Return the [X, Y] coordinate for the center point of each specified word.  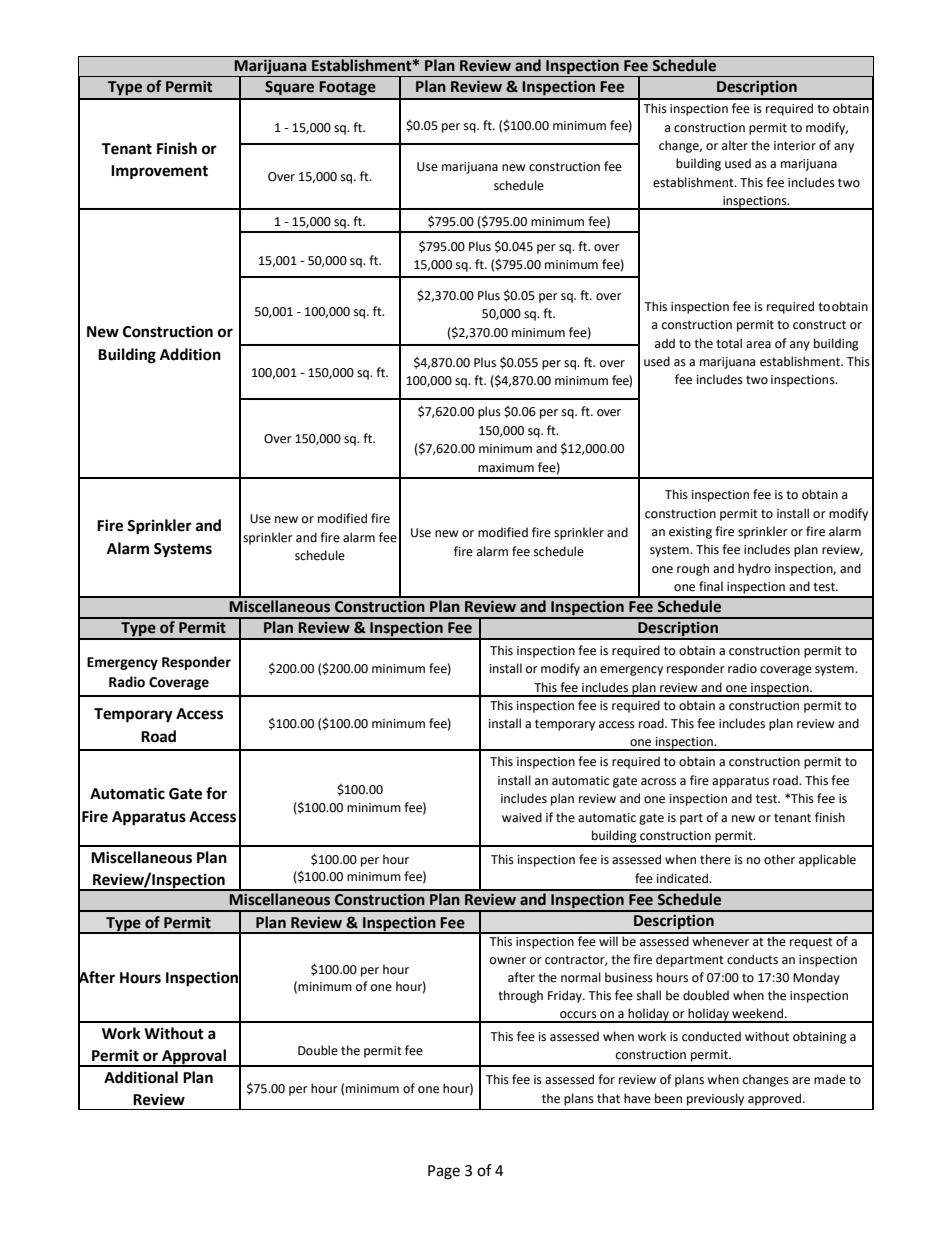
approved [776, 1099]
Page [444, 1172]
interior [795, 146]
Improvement [159, 172]
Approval [194, 1057]
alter [735, 145]
